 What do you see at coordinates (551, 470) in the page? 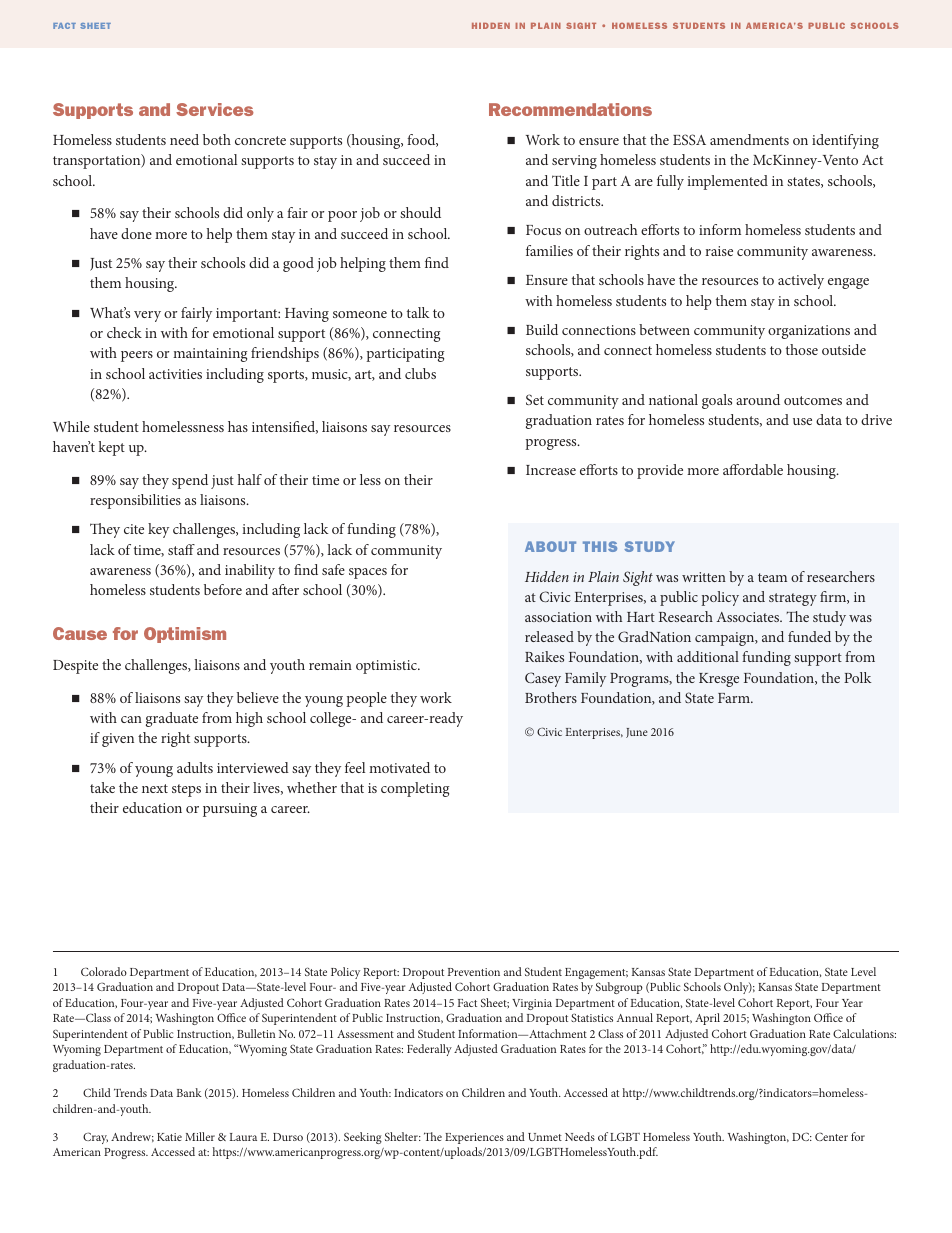
I see `Increase` at bounding box center [551, 470].
